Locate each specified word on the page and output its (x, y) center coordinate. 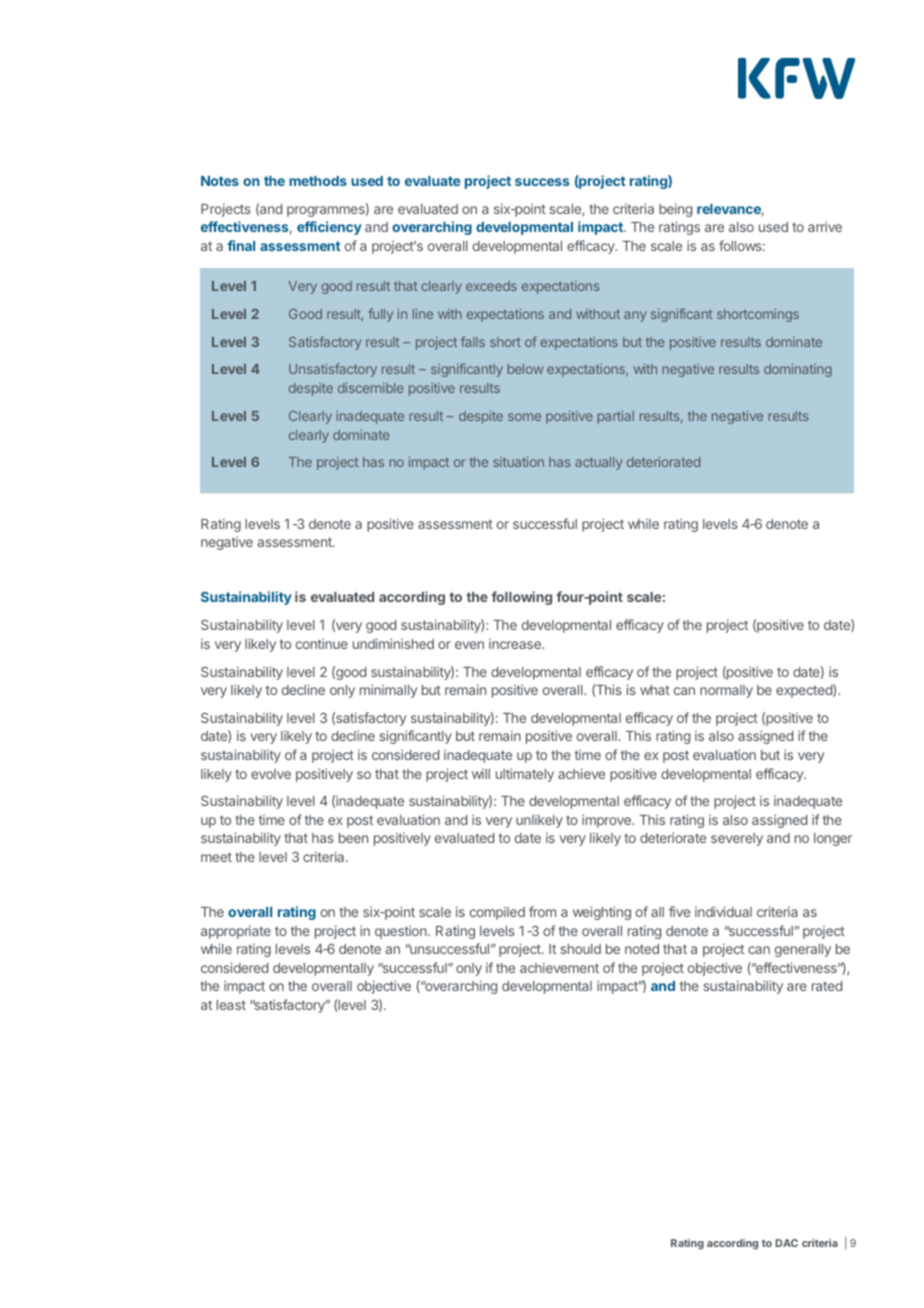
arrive (825, 226)
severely (737, 839)
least (231, 1005)
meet (216, 857)
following (521, 598)
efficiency (329, 228)
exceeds (491, 286)
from (542, 911)
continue (322, 643)
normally (726, 691)
